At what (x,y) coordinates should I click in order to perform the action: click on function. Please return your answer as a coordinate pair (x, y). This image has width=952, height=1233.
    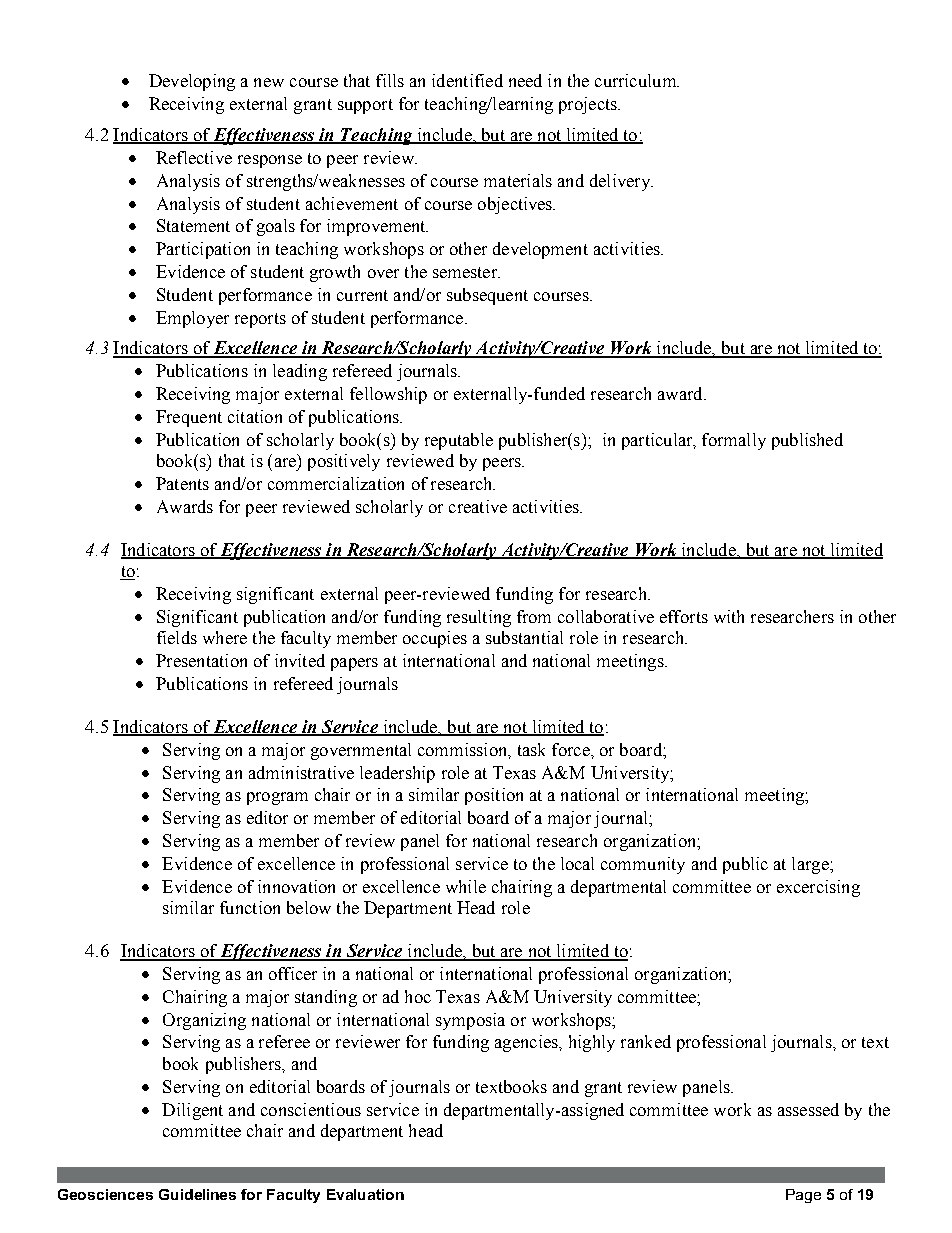
    Looking at the image, I should click on (250, 907).
